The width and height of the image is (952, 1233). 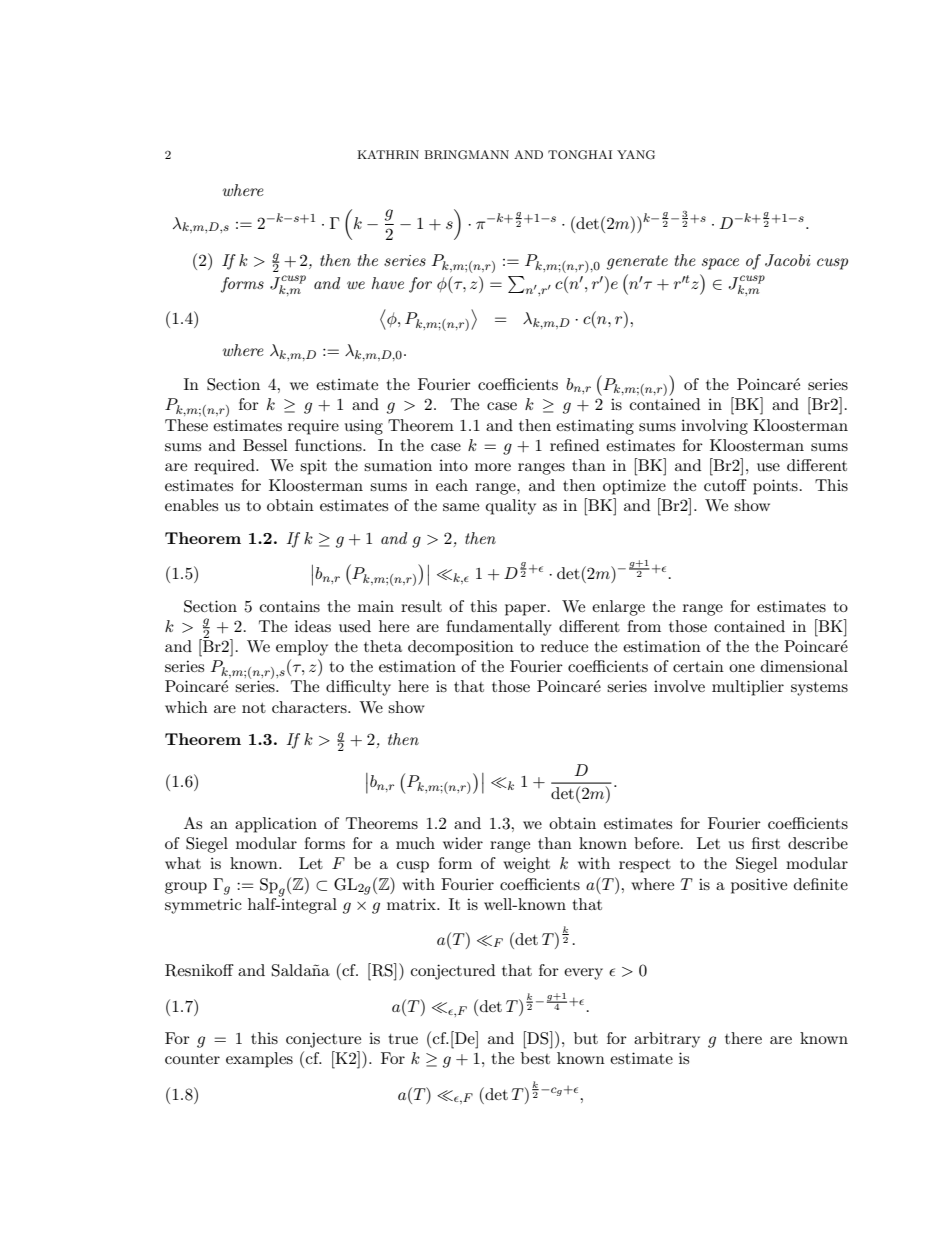 I want to click on have, so click(x=388, y=283).
